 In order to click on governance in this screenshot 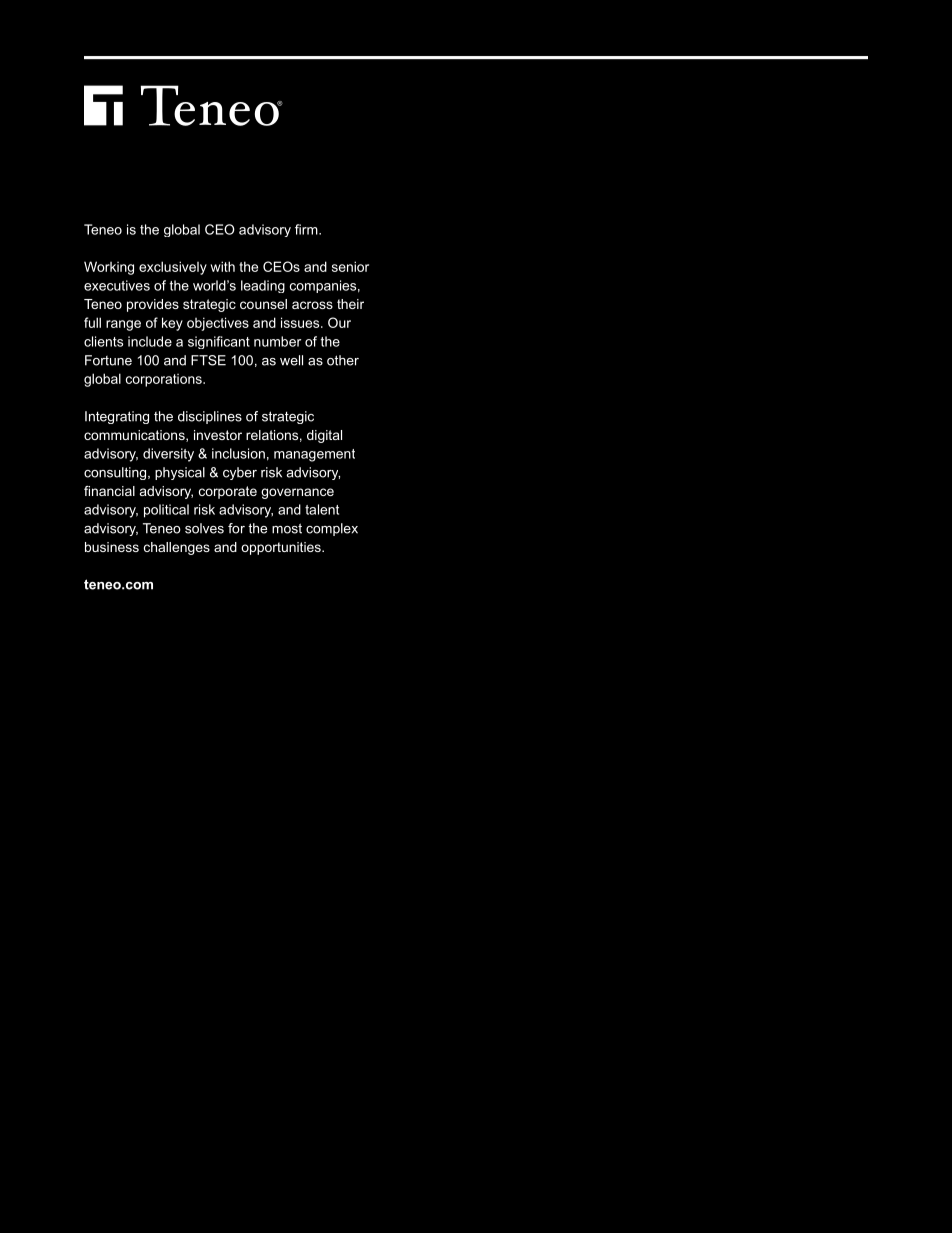, I will do `click(297, 493)`.
